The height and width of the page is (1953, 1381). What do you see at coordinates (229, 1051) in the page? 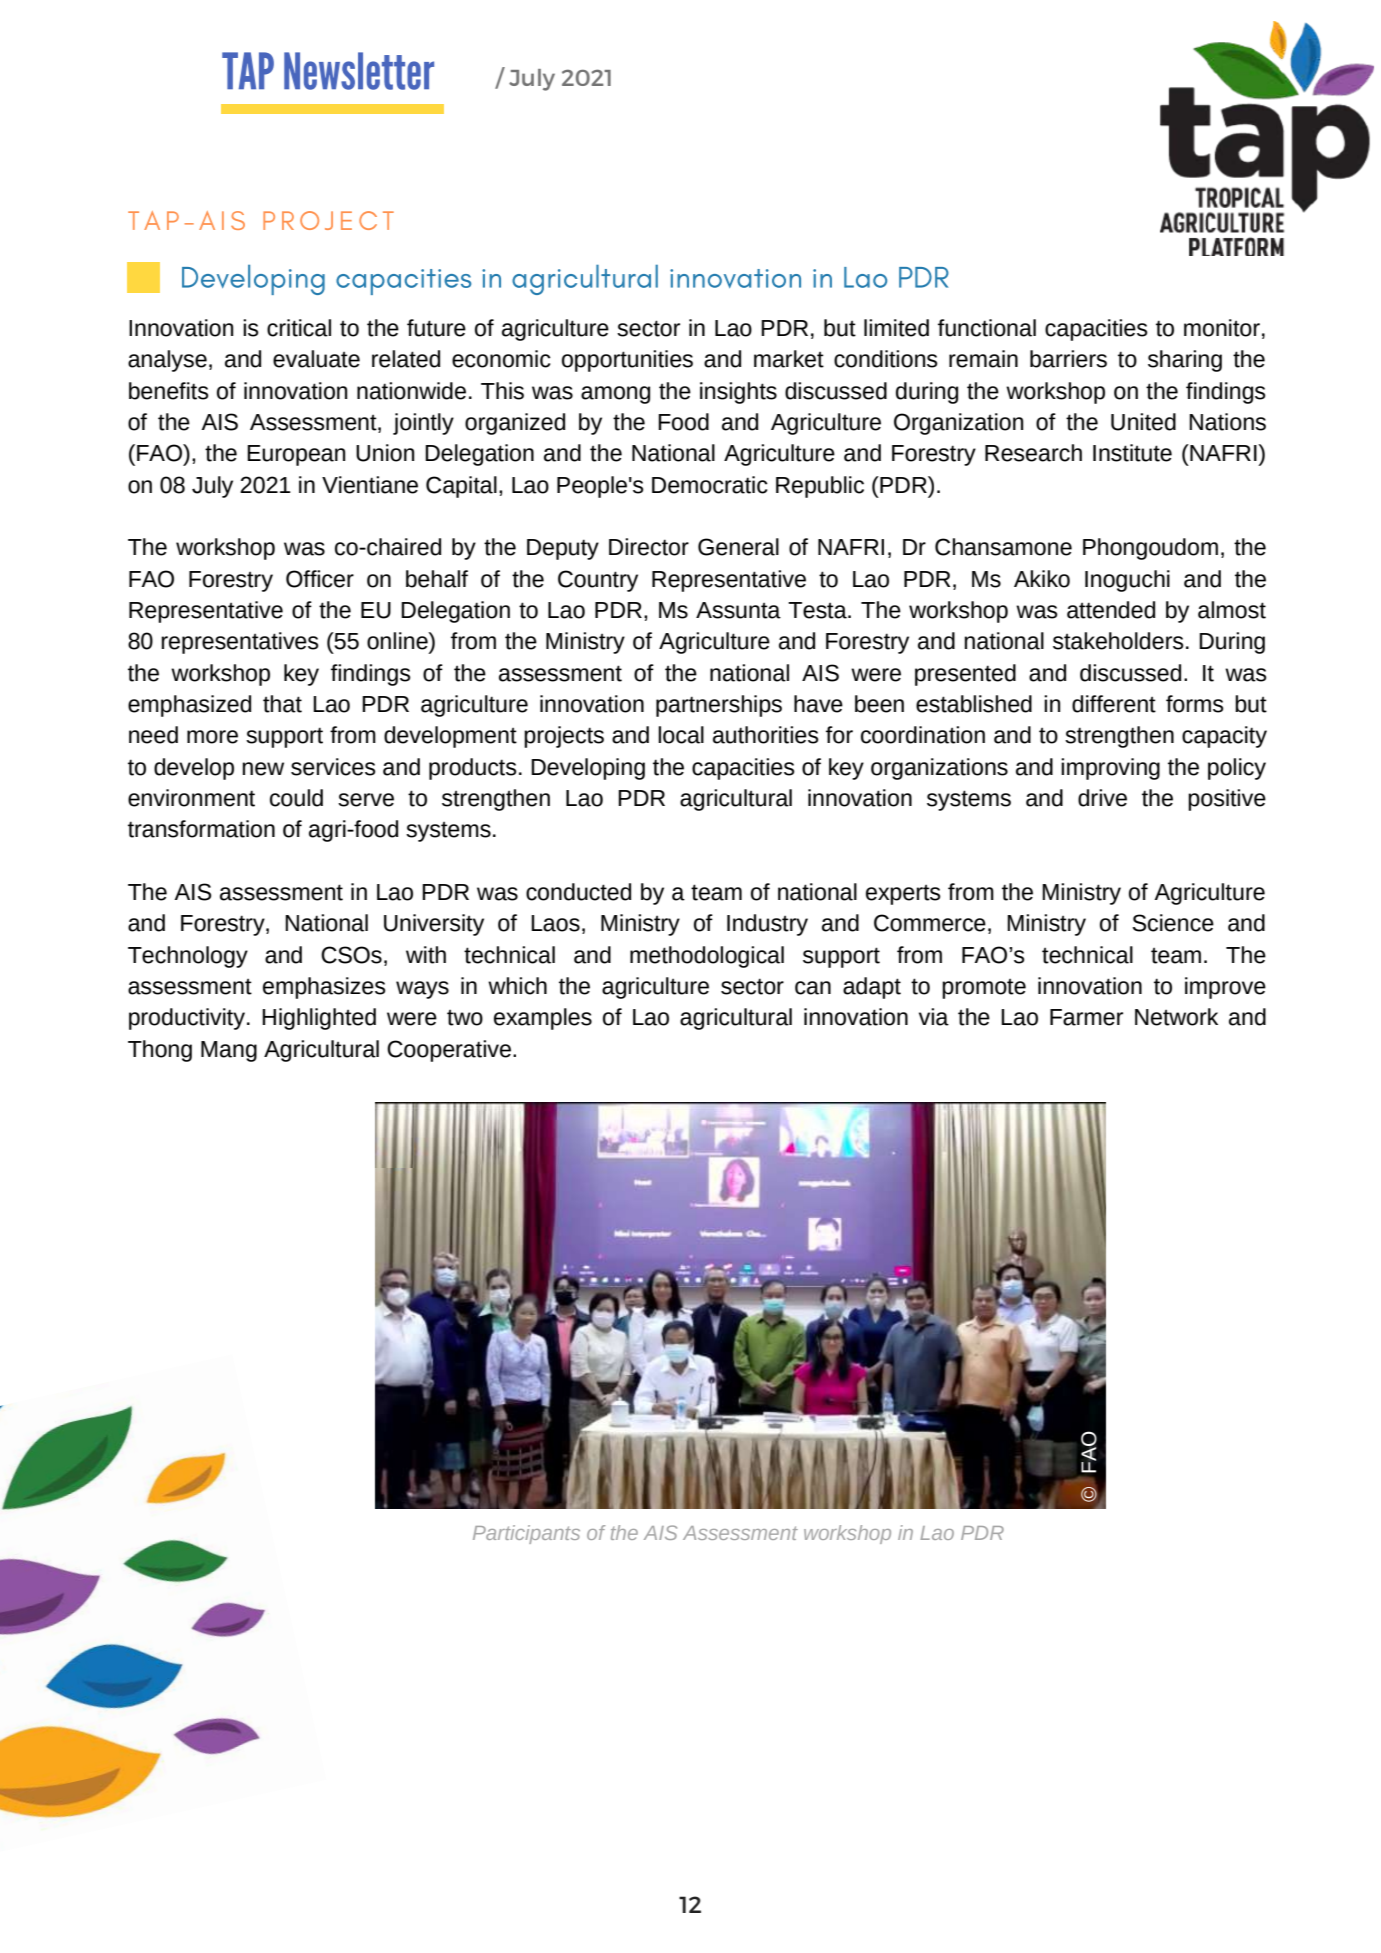
I see `Mang` at bounding box center [229, 1051].
